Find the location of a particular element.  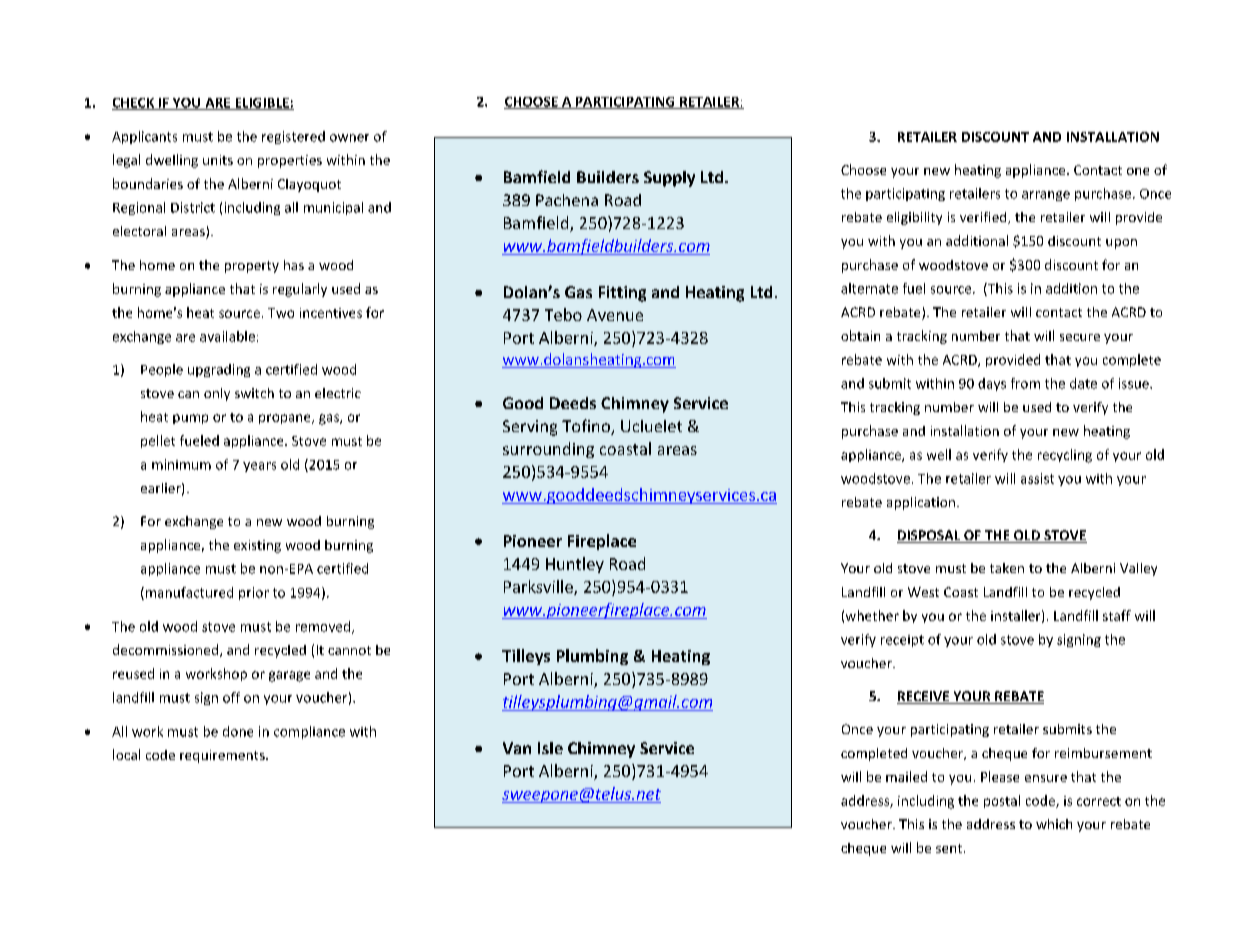

surrounding is located at coordinates (548, 450).
